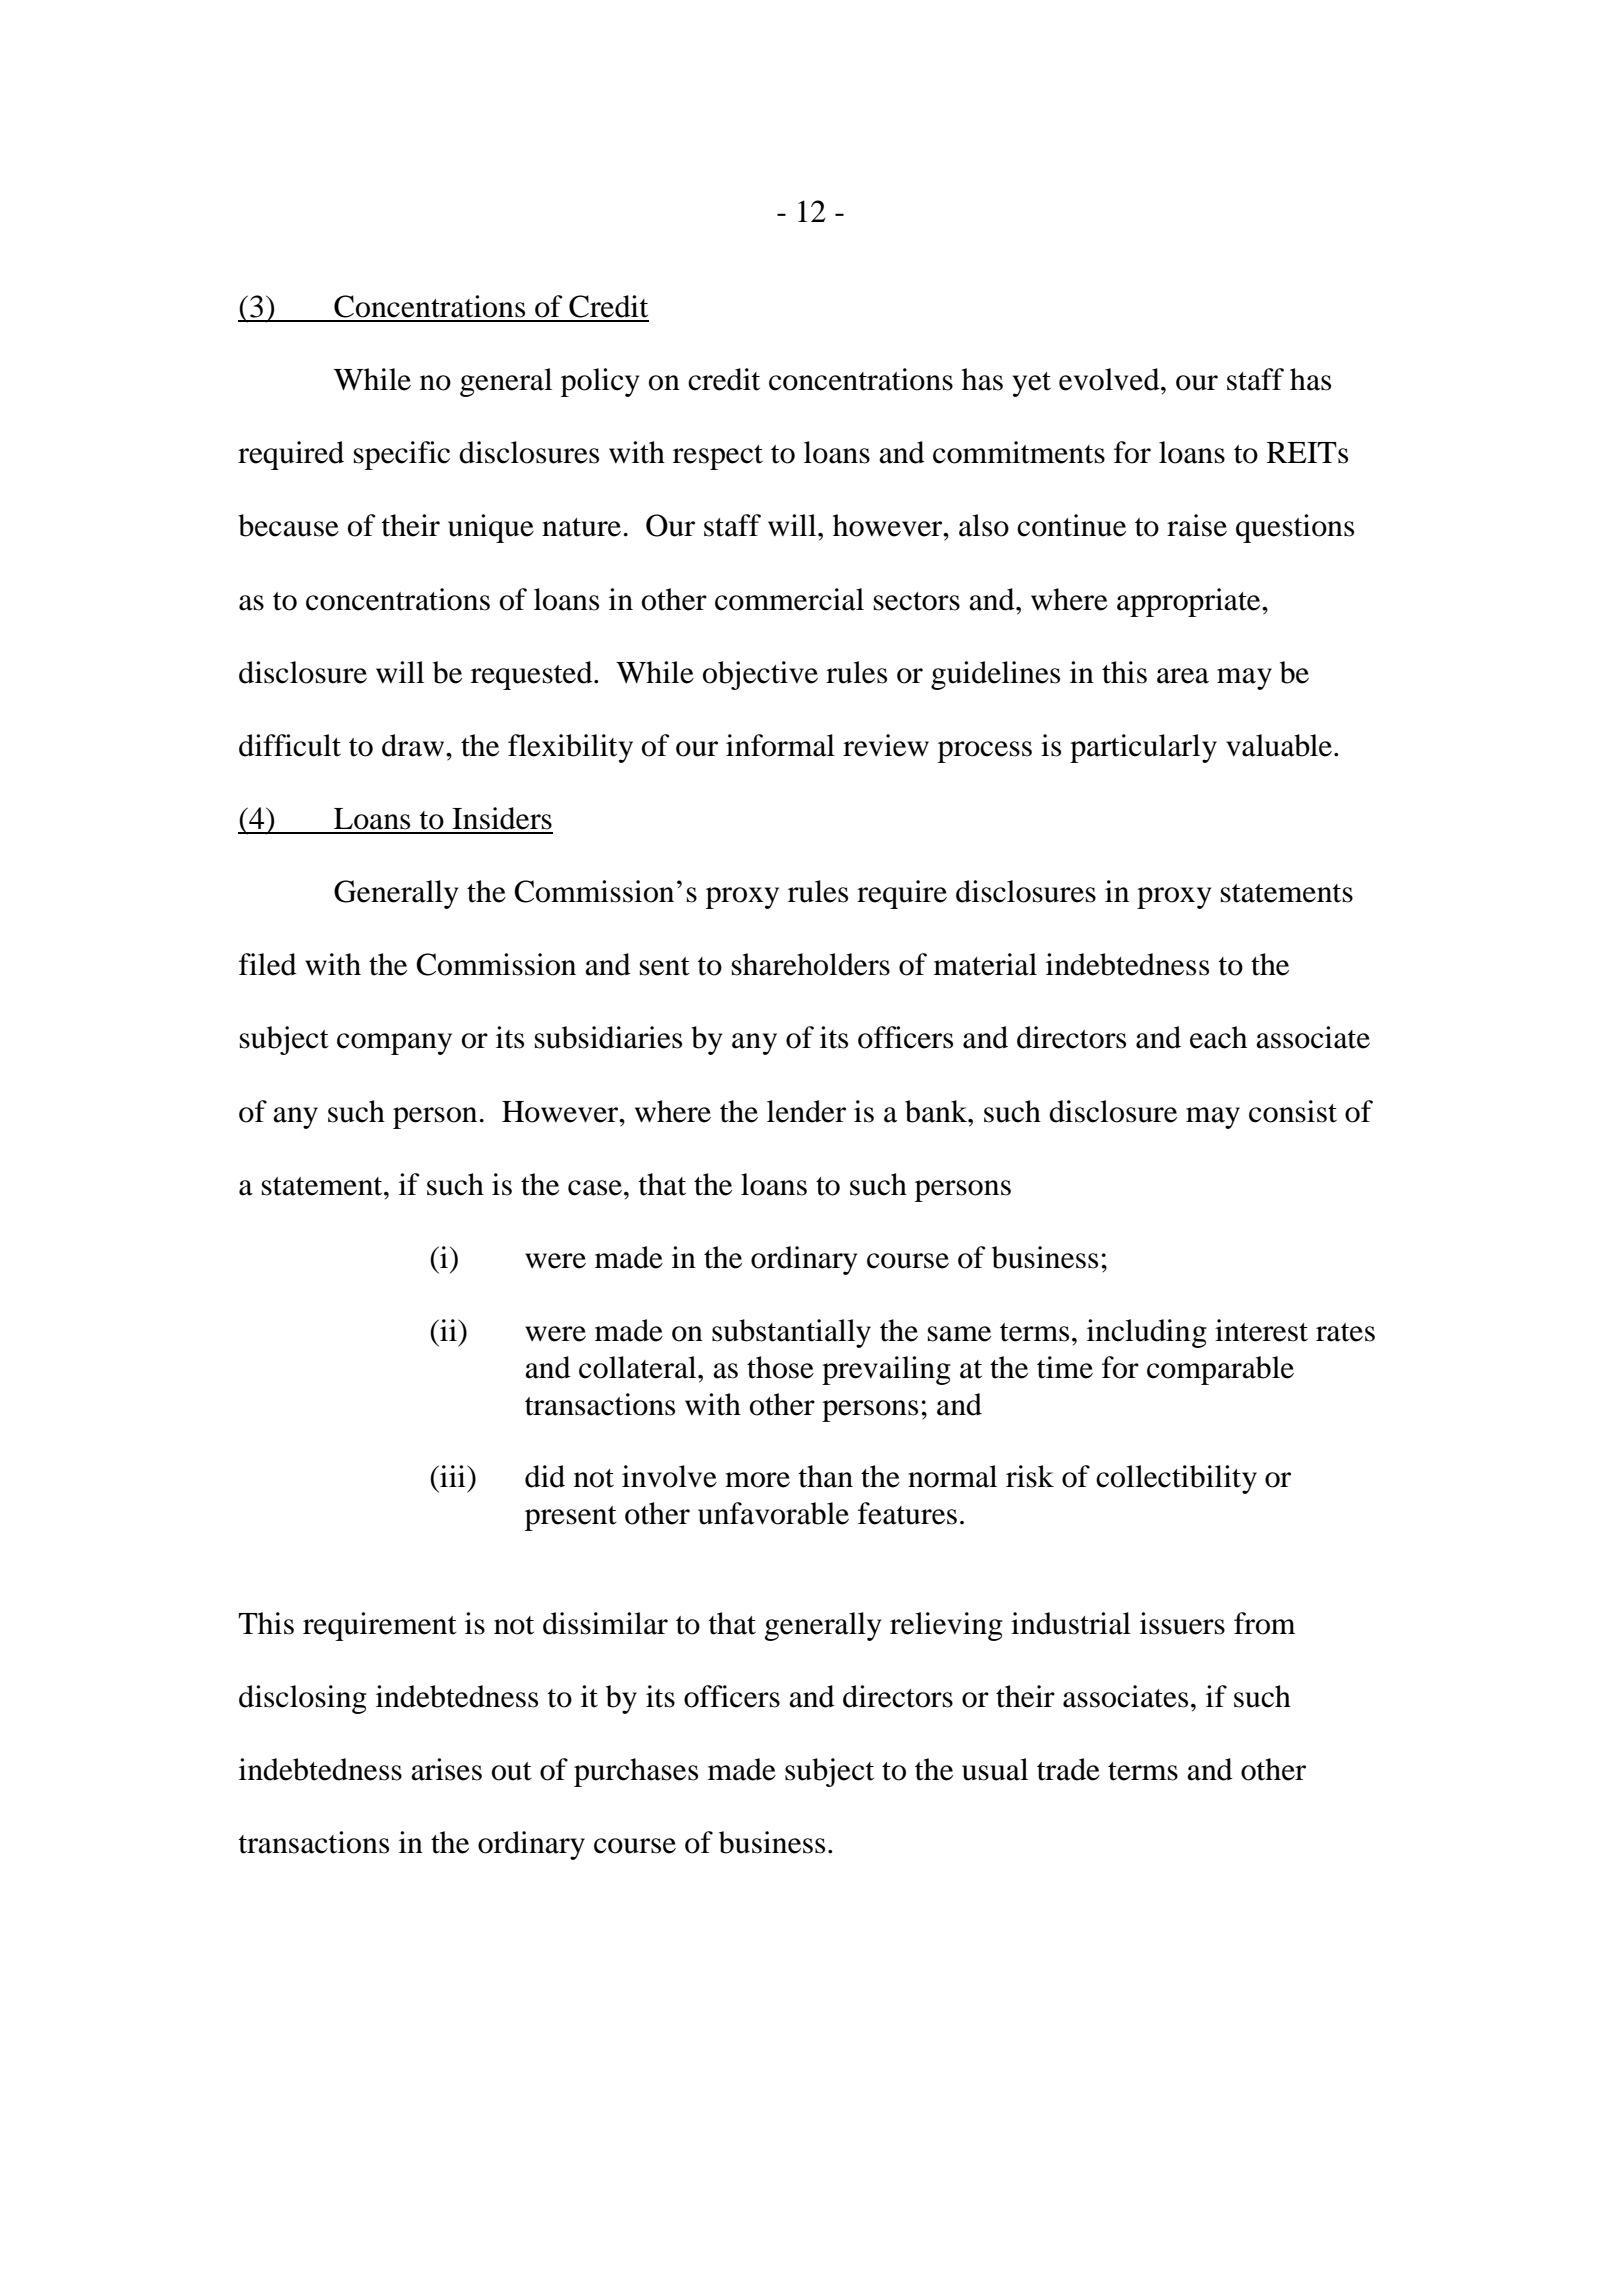  What do you see at coordinates (780, 745) in the document?
I see `informal` at bounding box center [780, 745].
